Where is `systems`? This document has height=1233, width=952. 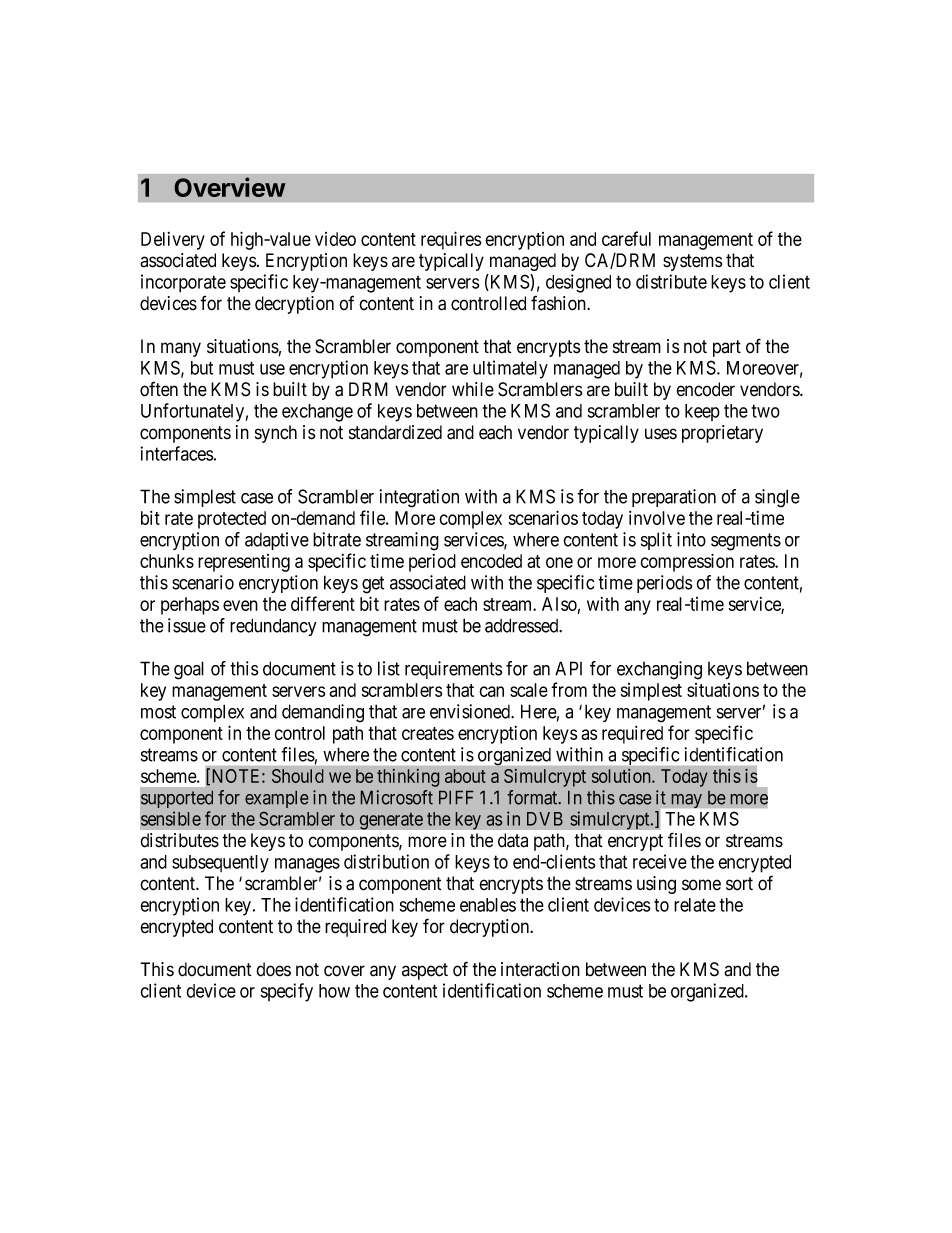
systems is located at coordinates (692, 262).
